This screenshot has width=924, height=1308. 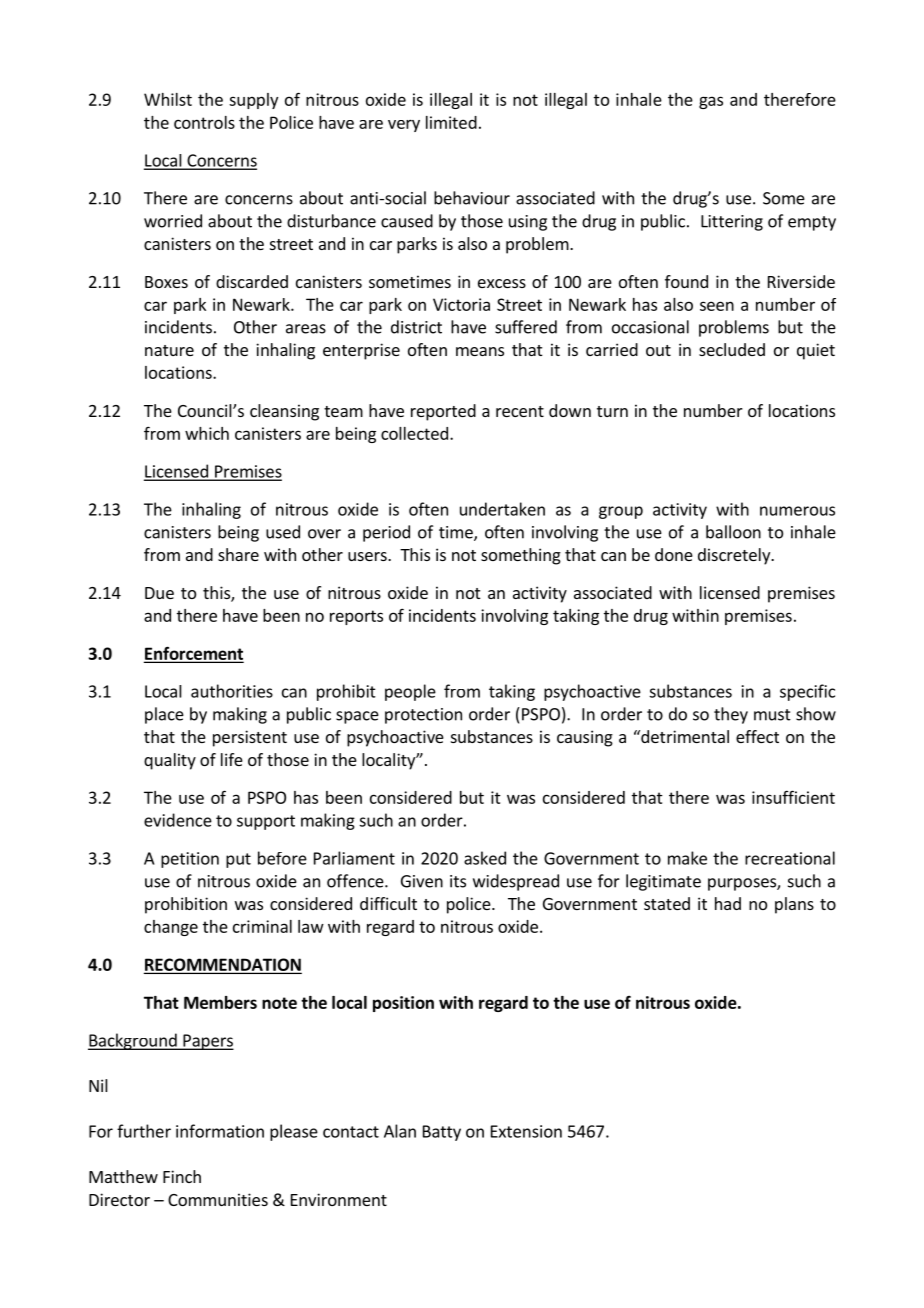 What do you see at coordinates (204, 122) in the screenshot?
I see `controls` at bounding box center [204, 122].
